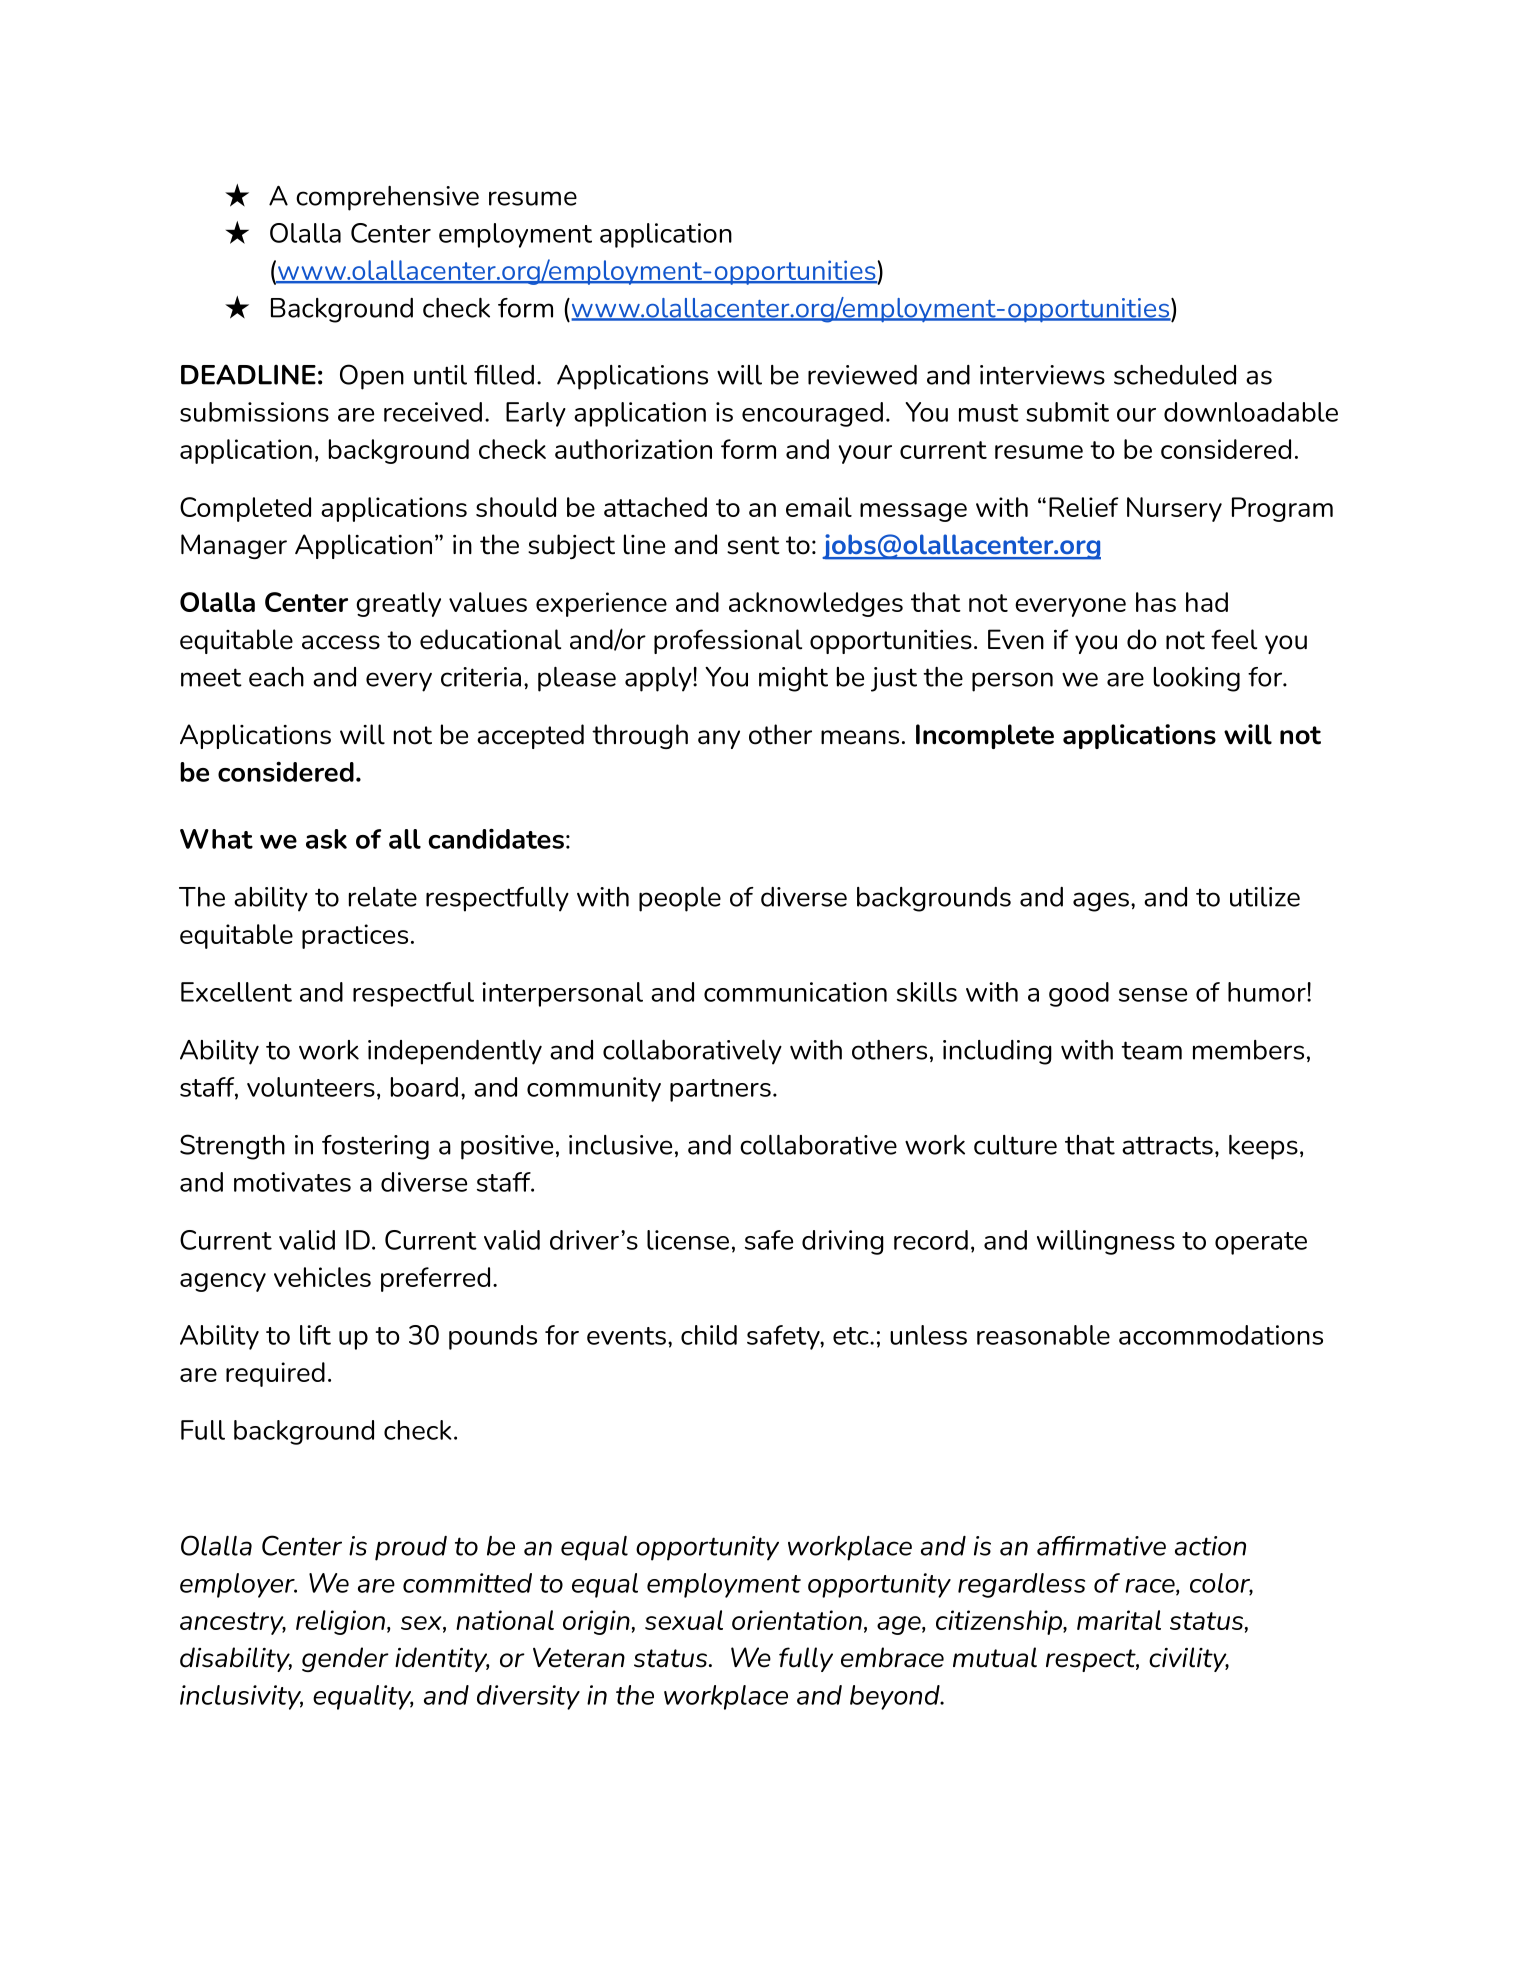  Describe the element at coordinates (719, 739) in the page. I see `any` at that location.
